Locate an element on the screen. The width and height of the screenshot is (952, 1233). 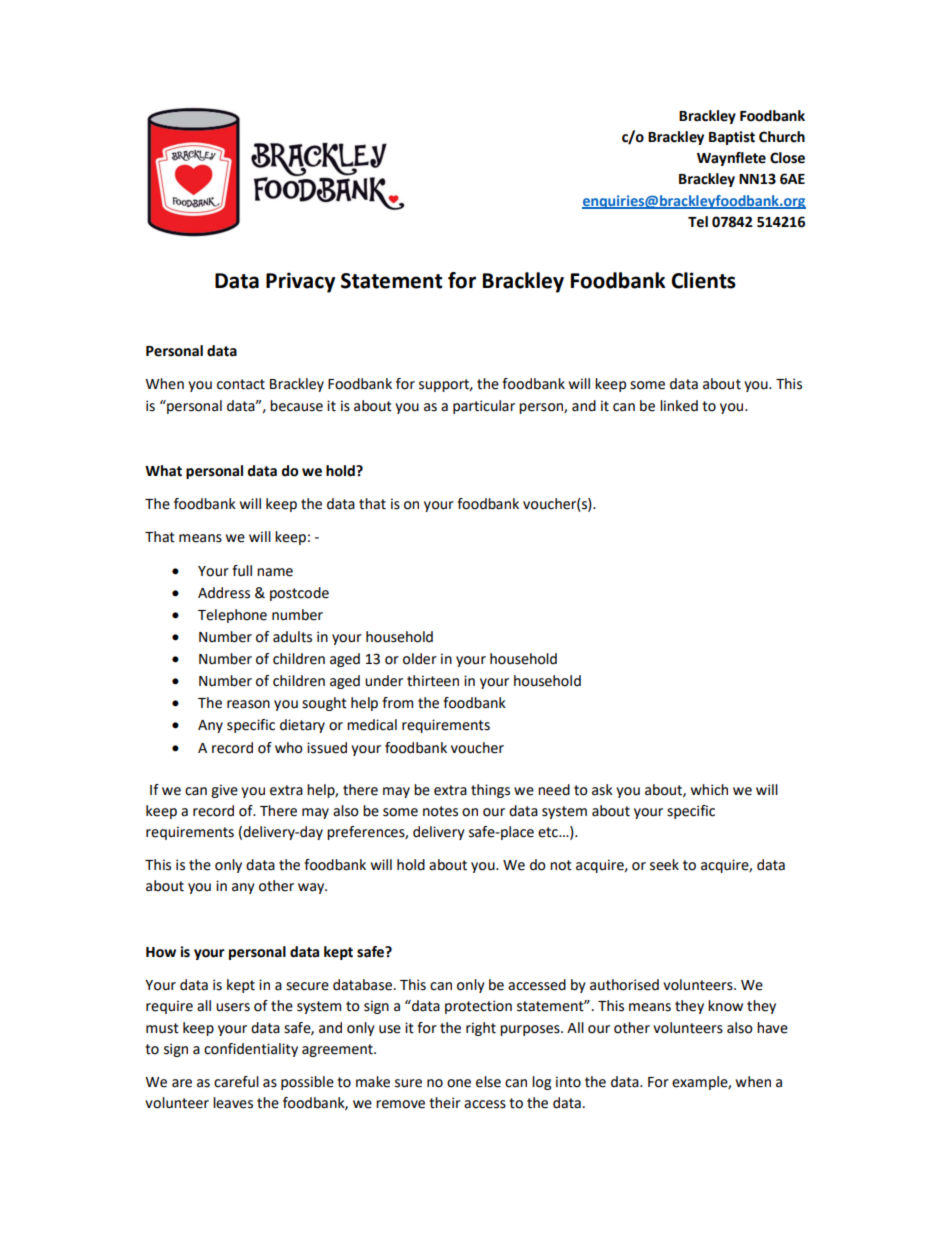
Privacy is located at coordinates (300, 282).
